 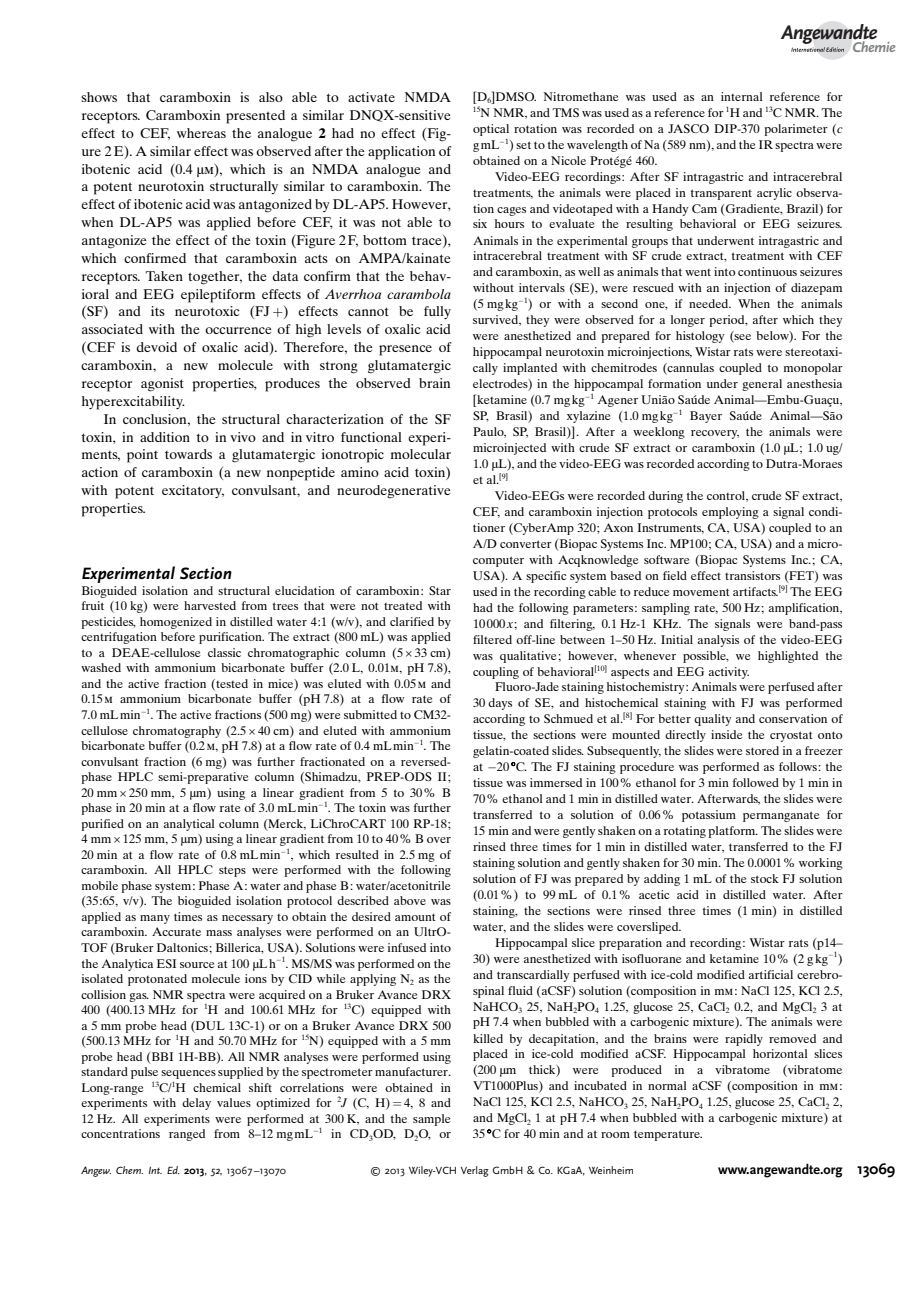 I want to click on analysis, so click(x=718, y=641).
